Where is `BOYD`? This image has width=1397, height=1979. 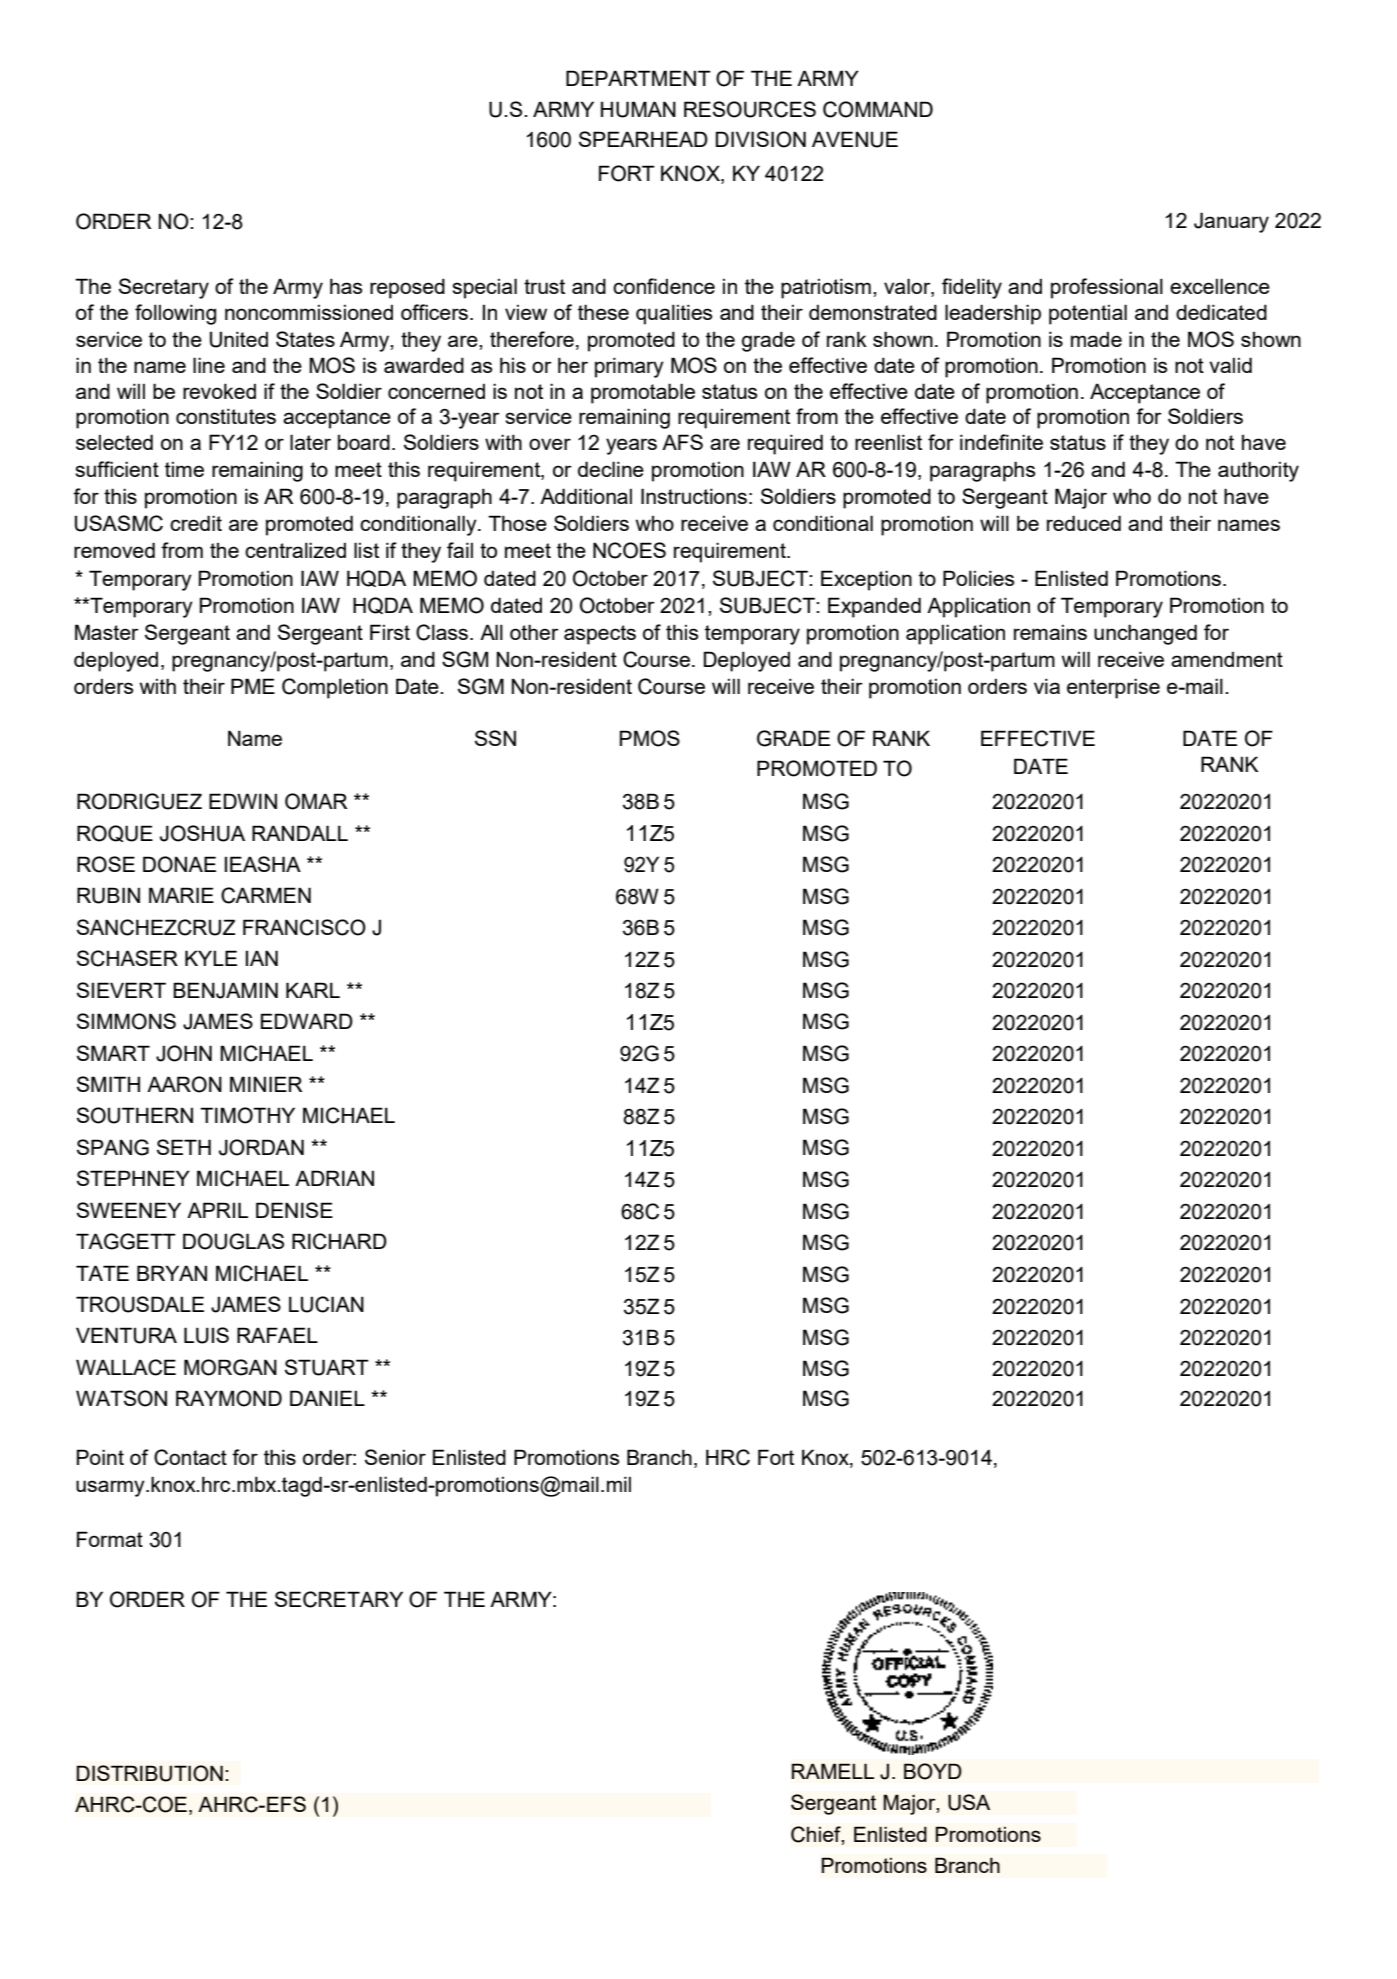
BOYD is located at coordinates (933, 1771).
